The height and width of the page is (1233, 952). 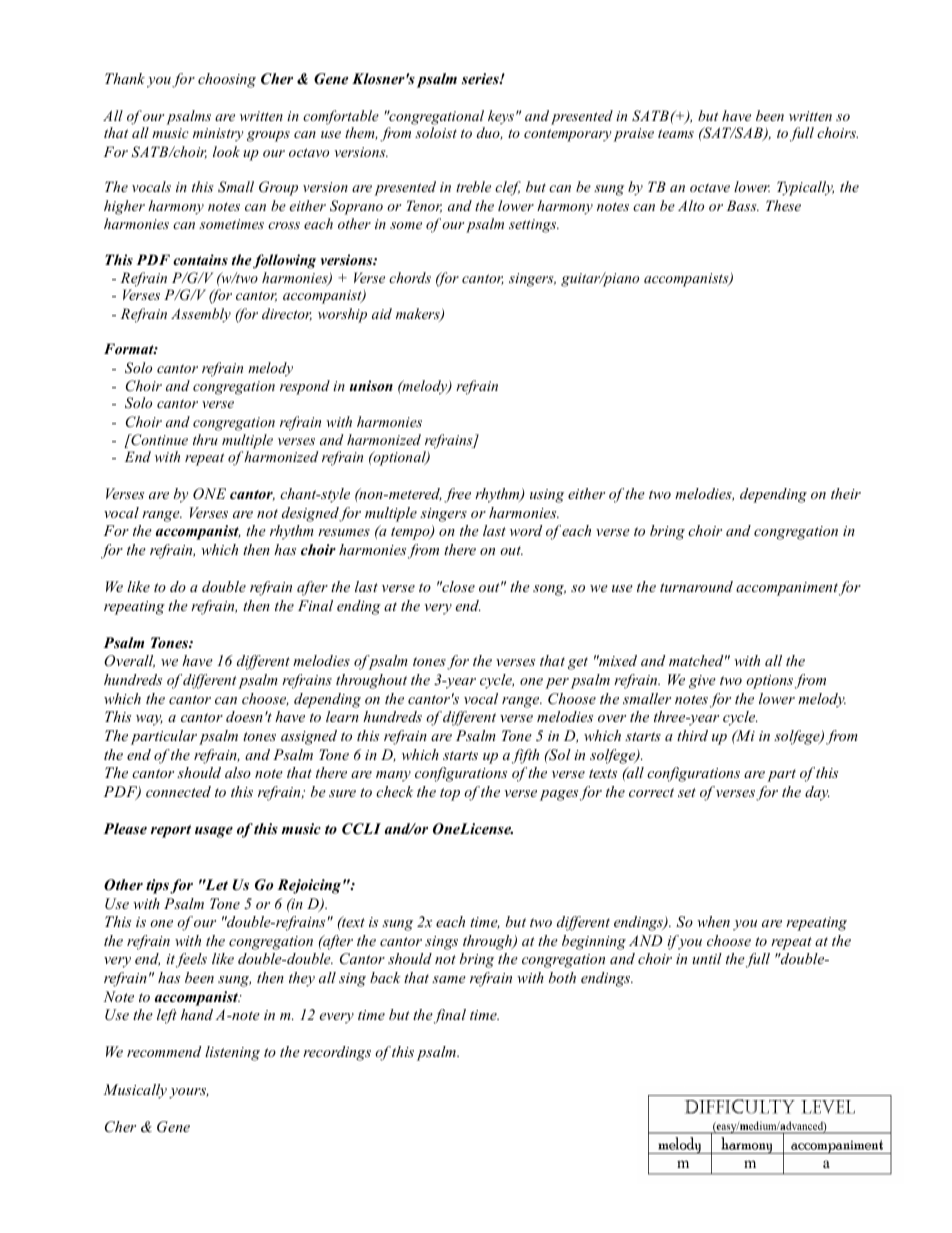 I want to click on listening, so click(x=232, y=1053).
